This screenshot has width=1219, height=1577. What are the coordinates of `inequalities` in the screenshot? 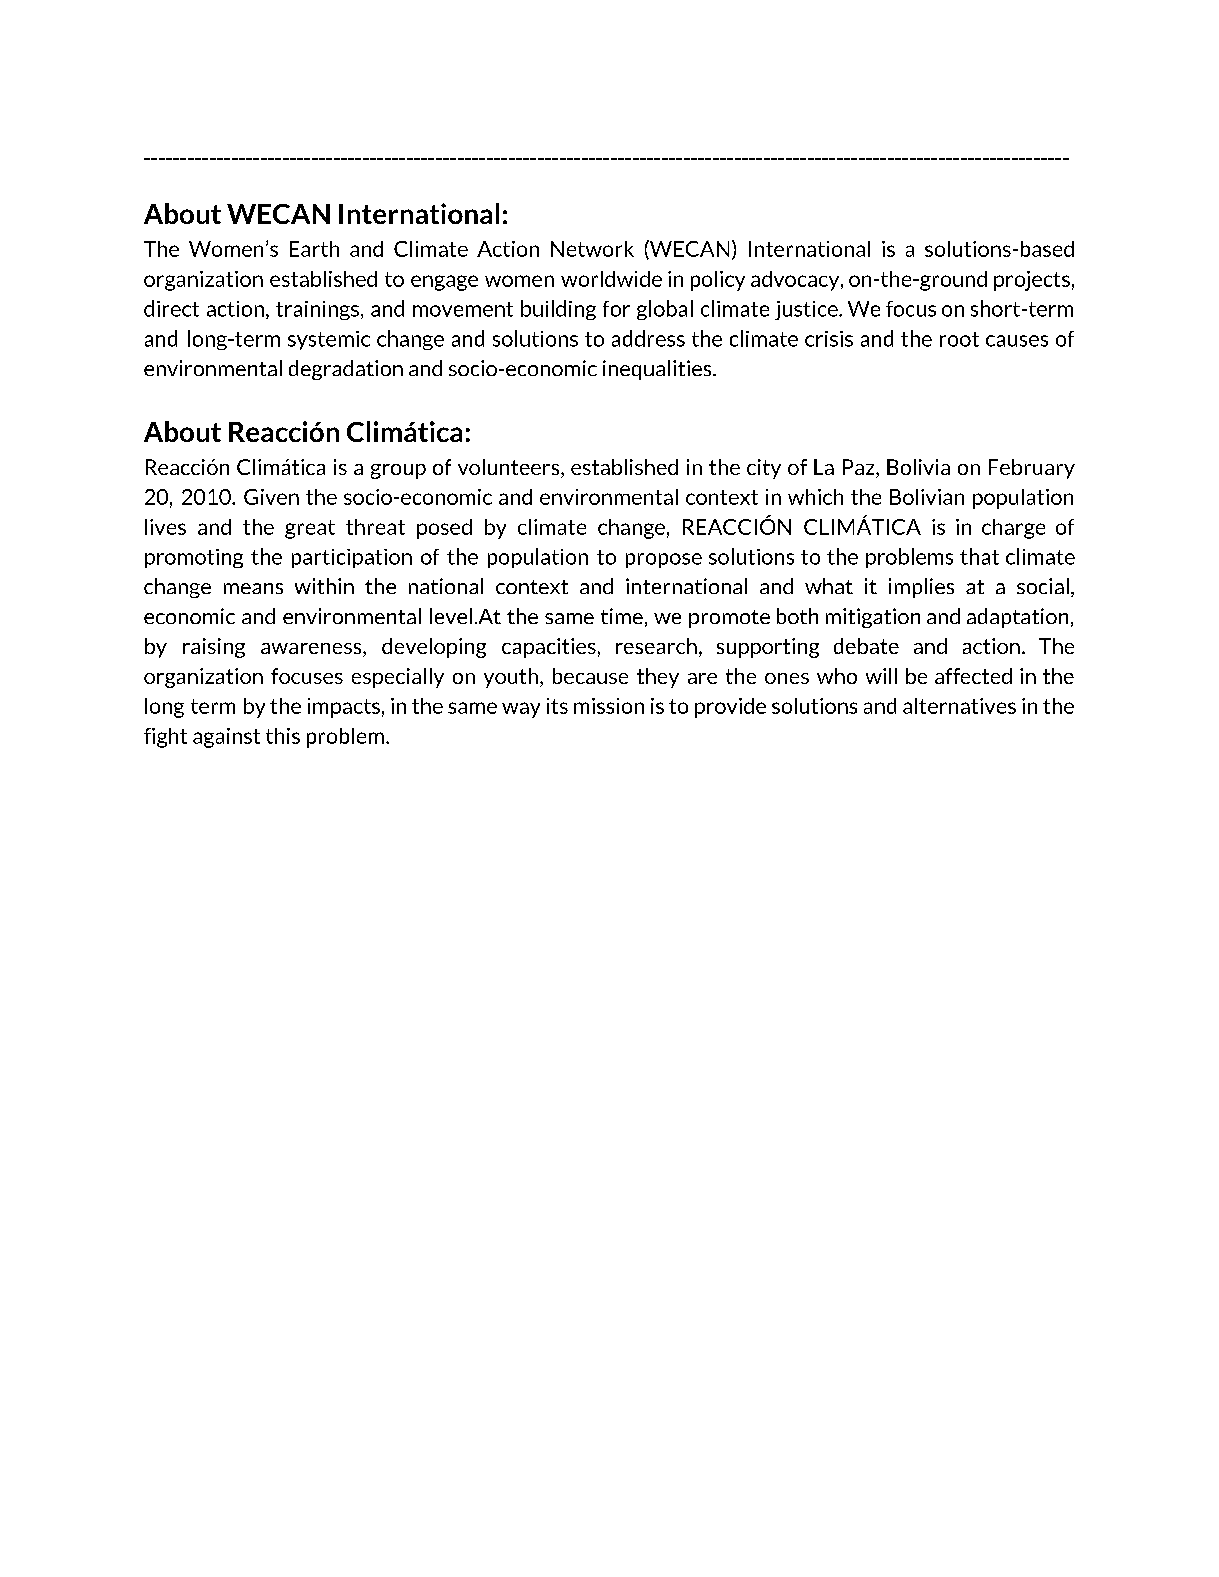 It's located at (658, 370).
